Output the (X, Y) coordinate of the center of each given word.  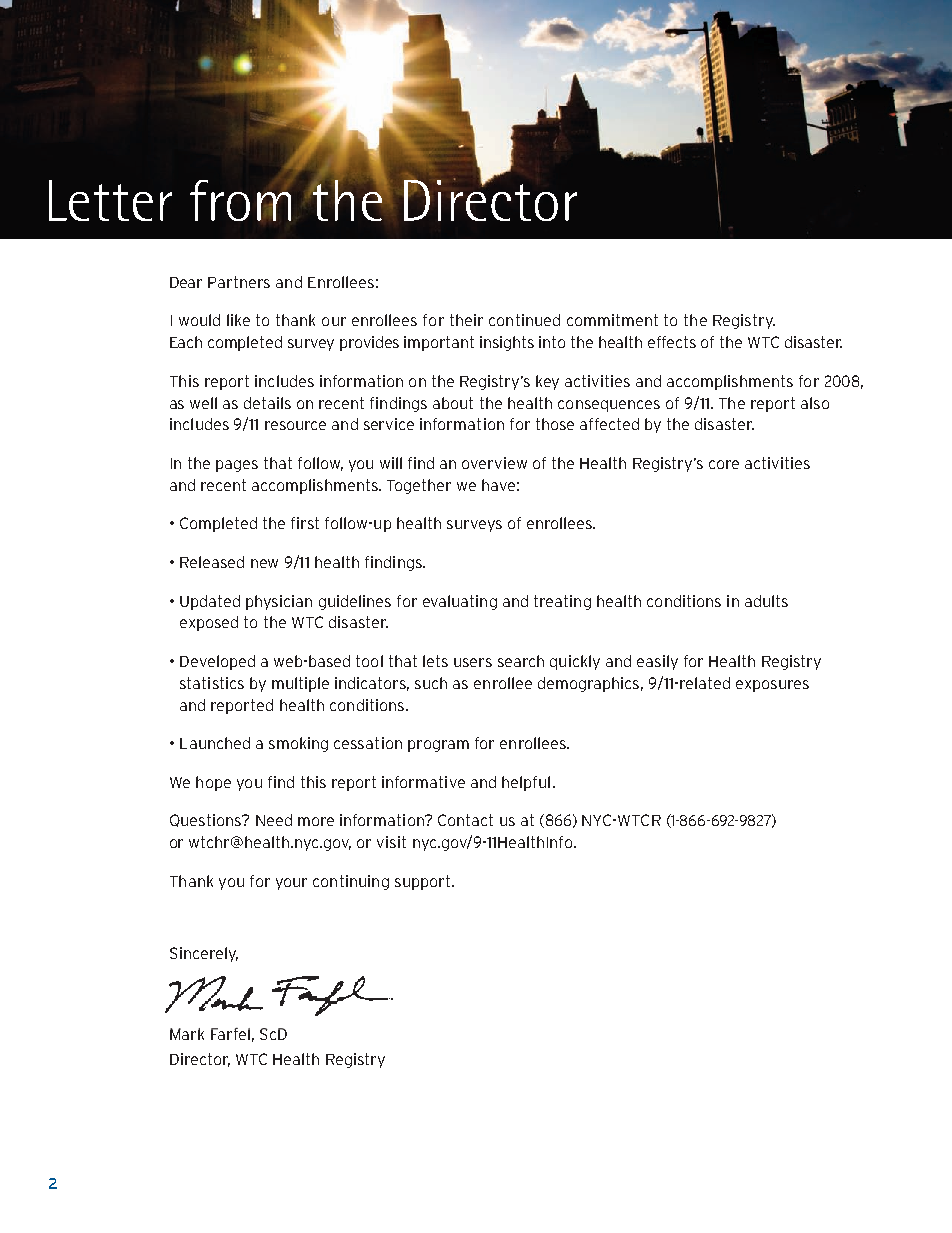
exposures (772, 686)
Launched (215, 743)
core (724, 464)
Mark (187, 1034)
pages (237, 466)
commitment (612, 320)
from (241, 200)
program (438, 746)
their (466, 320)
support (424, 882)
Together (419, 486)
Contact (465, 820)
